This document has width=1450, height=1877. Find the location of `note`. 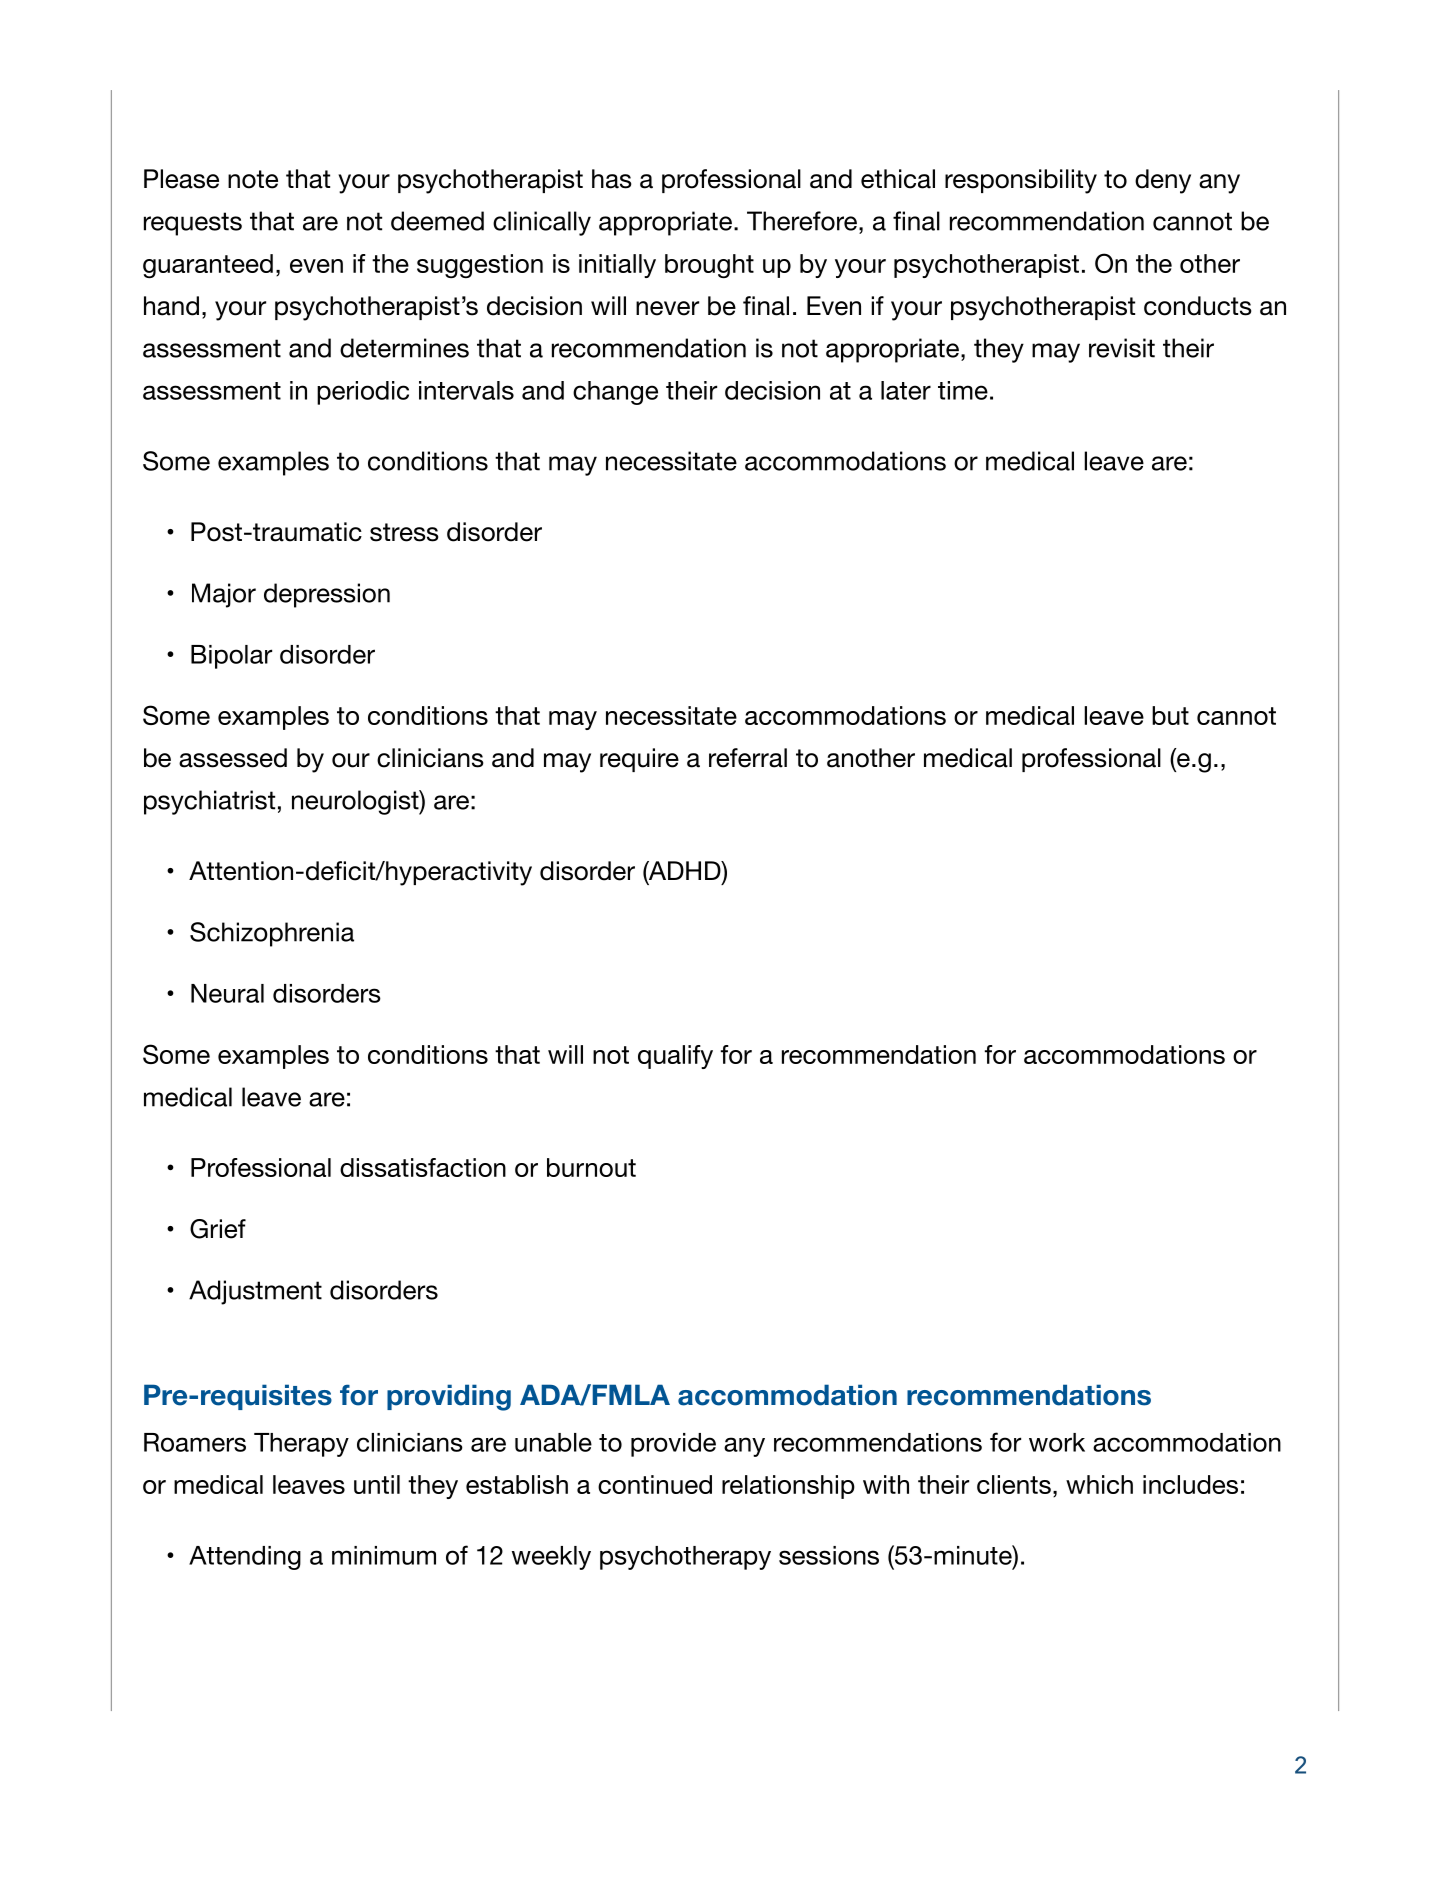

note is located at coordinates (253, 179).
